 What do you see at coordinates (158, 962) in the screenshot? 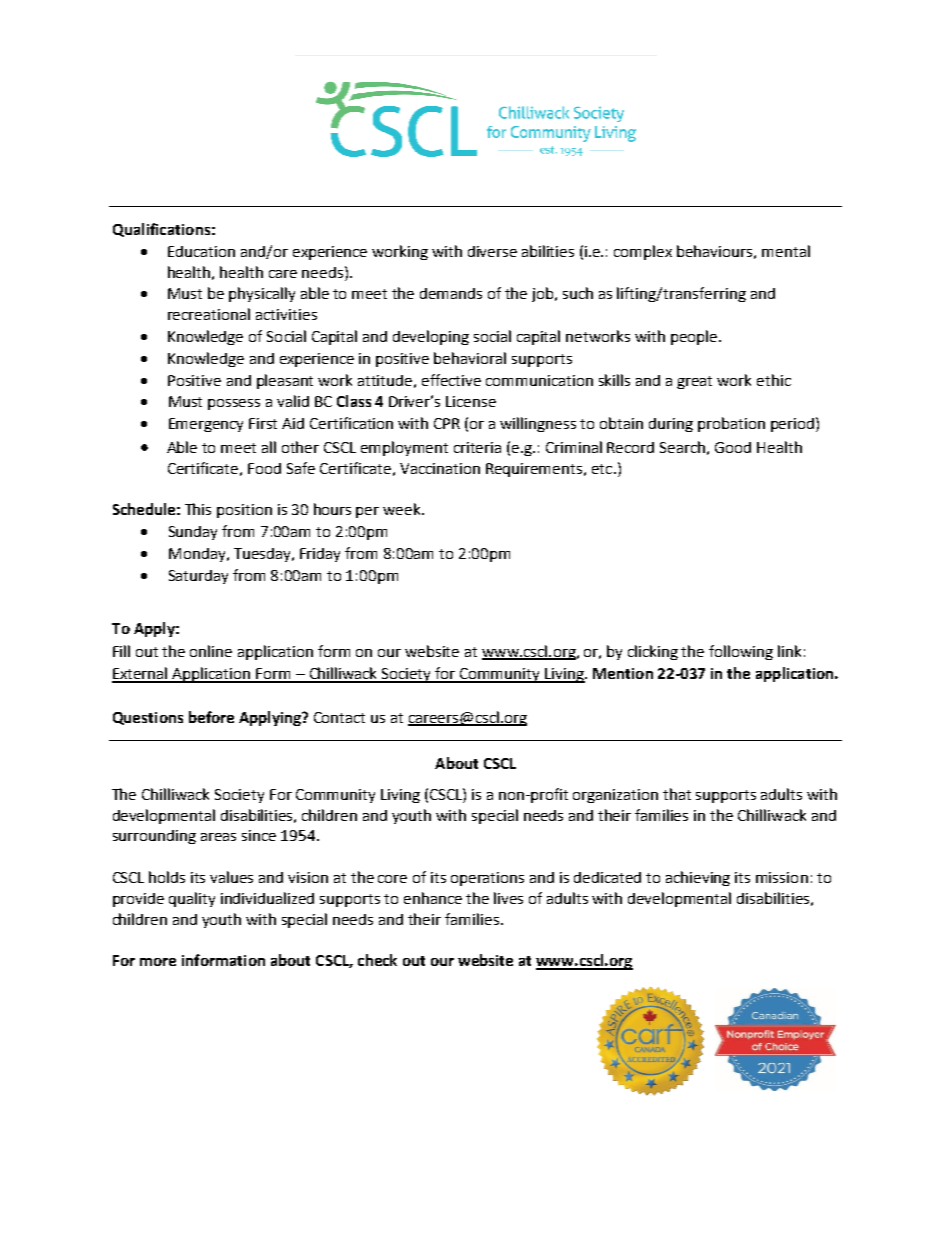
I see `more` at bounding box center [158, 962].
